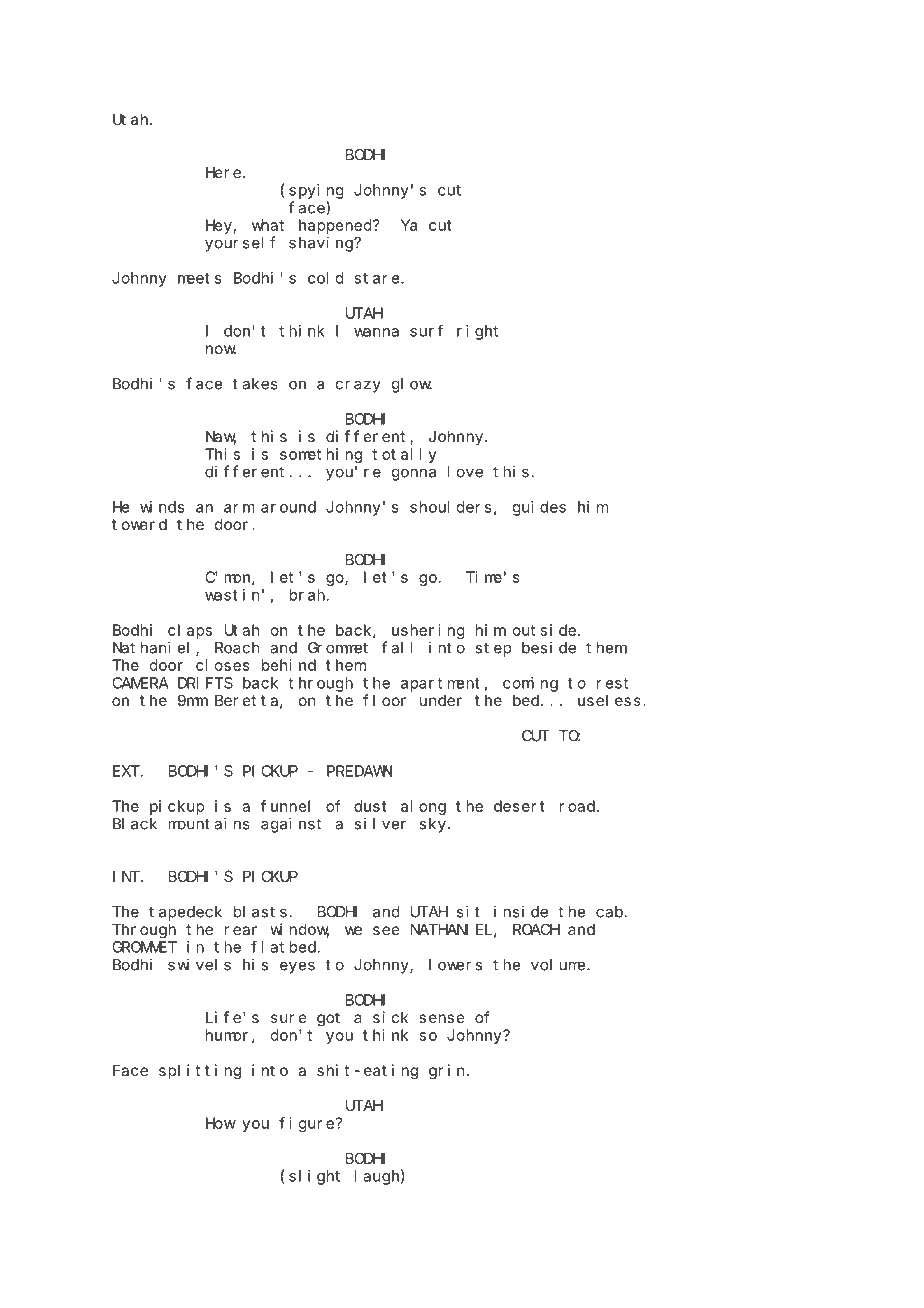  What do you see at coordinates (386, 930) in the screenshot?
I see `see` at bounding box center [386, 930].
